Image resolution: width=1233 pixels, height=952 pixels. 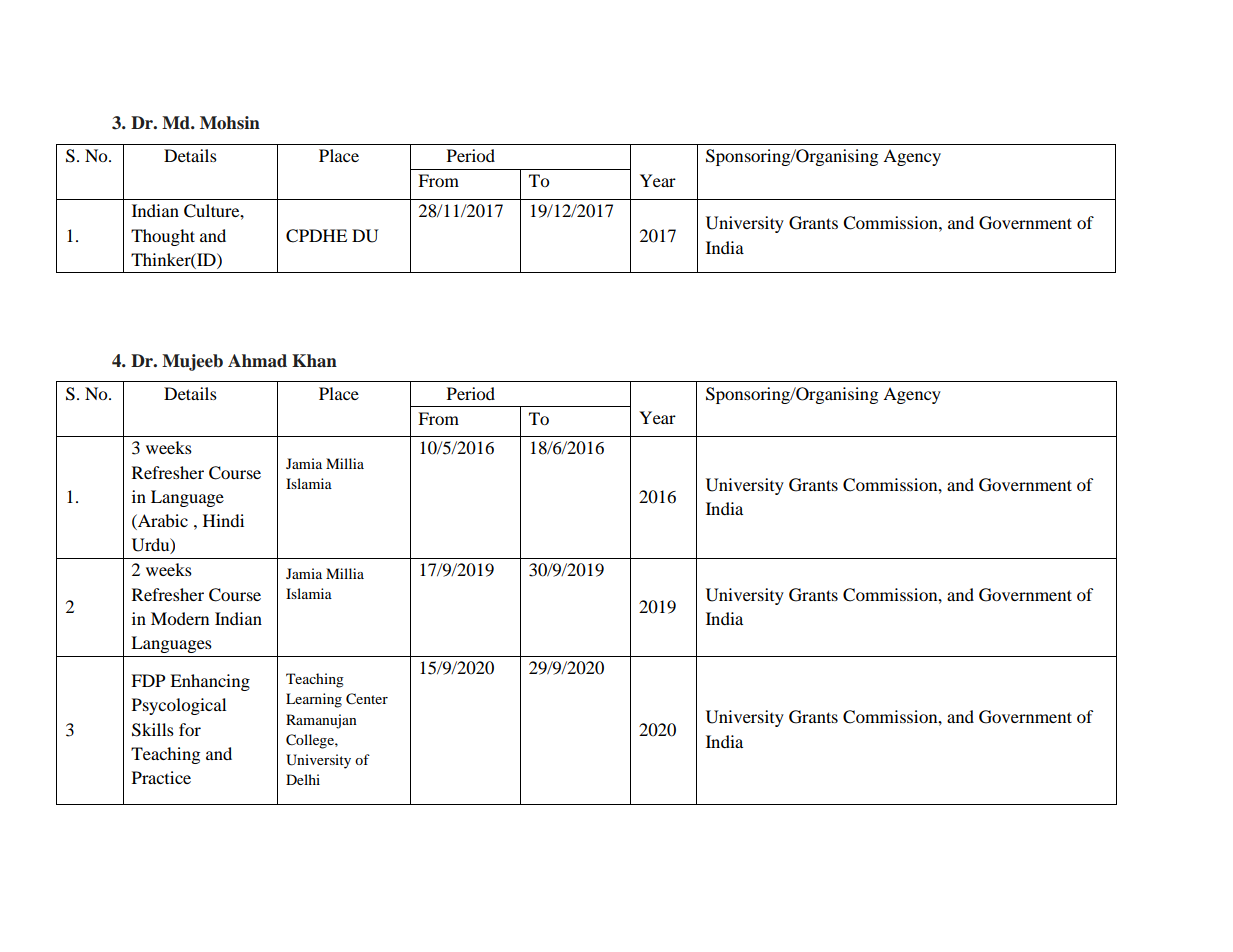 What do you see at coordinates (314, 700) in the page?
I see `Learning` at bounding box center [314, 700].
